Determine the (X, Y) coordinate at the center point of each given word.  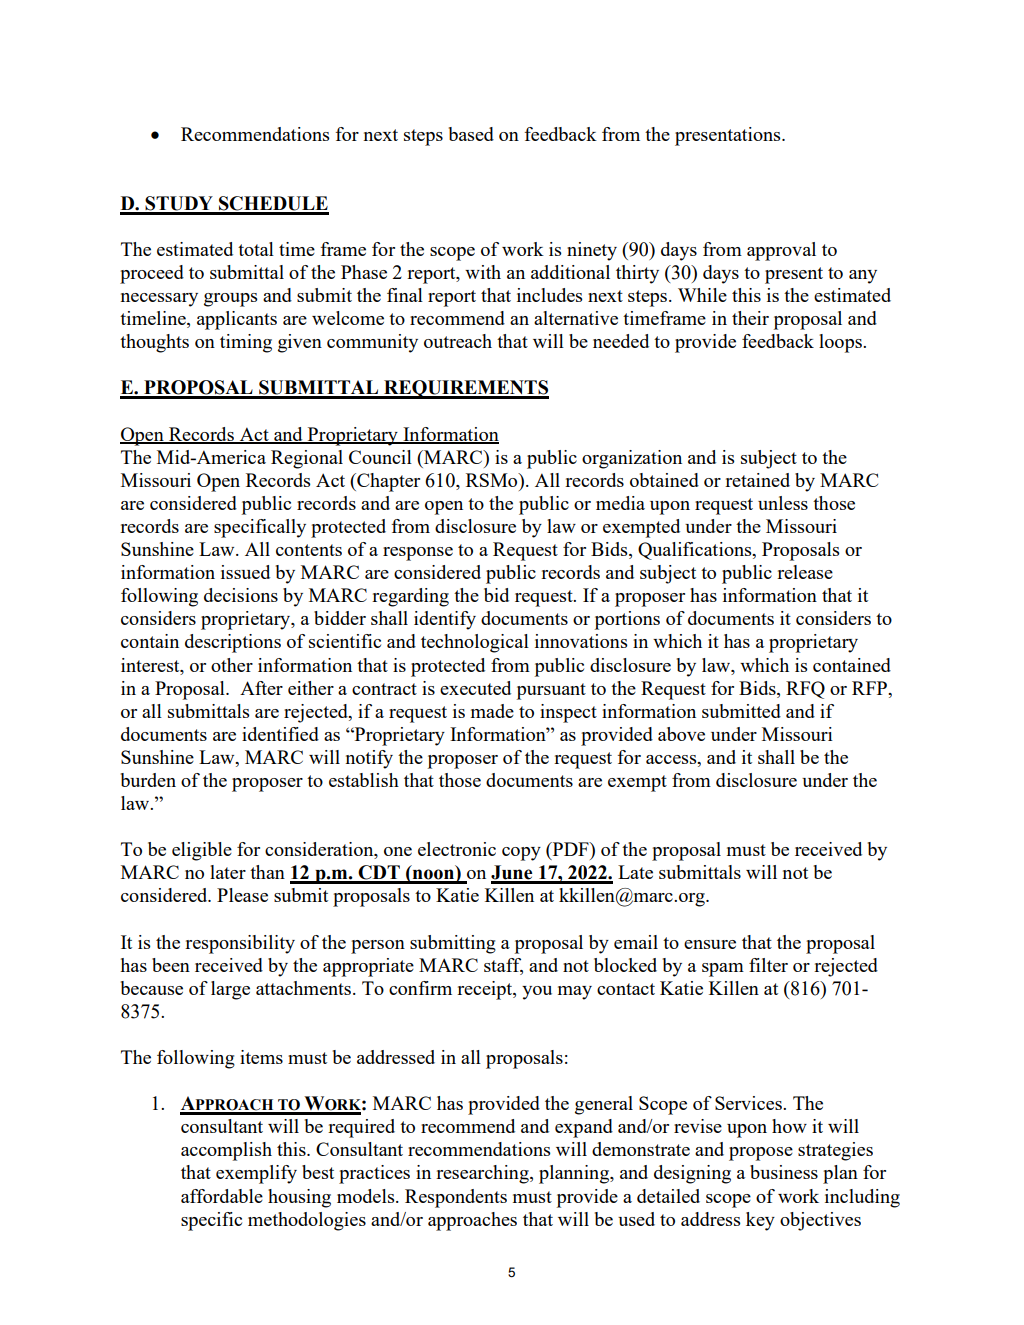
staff (503, 966)
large (230, 990)
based (471, 134)
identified (280, 734)
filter (768, 965)
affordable (222, 1196)
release (805, 572)
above (681, 734)
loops (841, 343)
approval (781, 251)
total (256, 249)
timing (246, 343)
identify (445, 620)
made (492, 711)
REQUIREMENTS (465, 389)
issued (245, 572)
